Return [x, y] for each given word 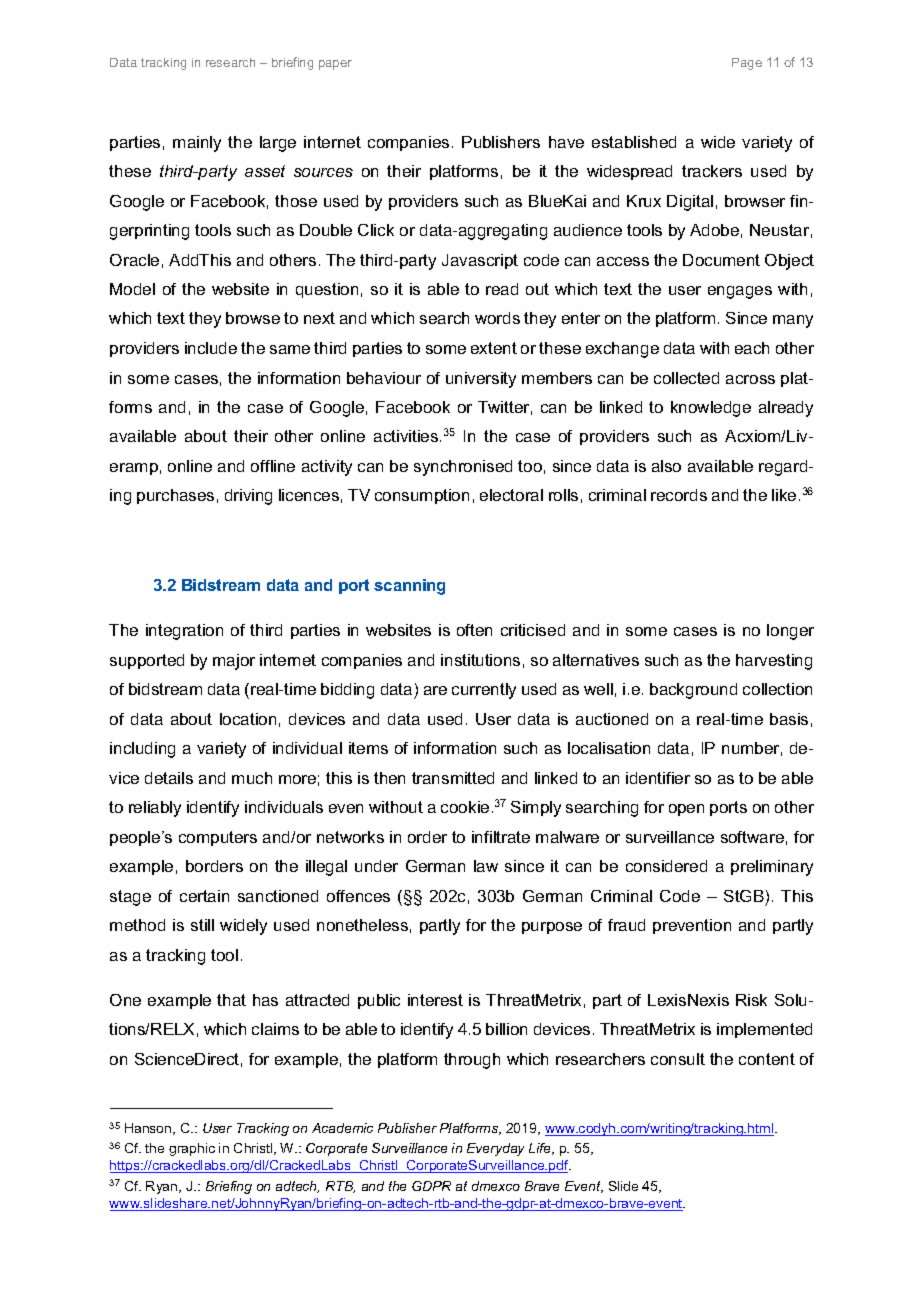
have [566, 142]
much [252, 778]
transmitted [453, 778]
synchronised [463, 468]
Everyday [495, 1149]
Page [747, 64]
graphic [192, 1149]
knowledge [711, 409]
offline [273, 466]
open [686, 810]
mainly [197, 144]
